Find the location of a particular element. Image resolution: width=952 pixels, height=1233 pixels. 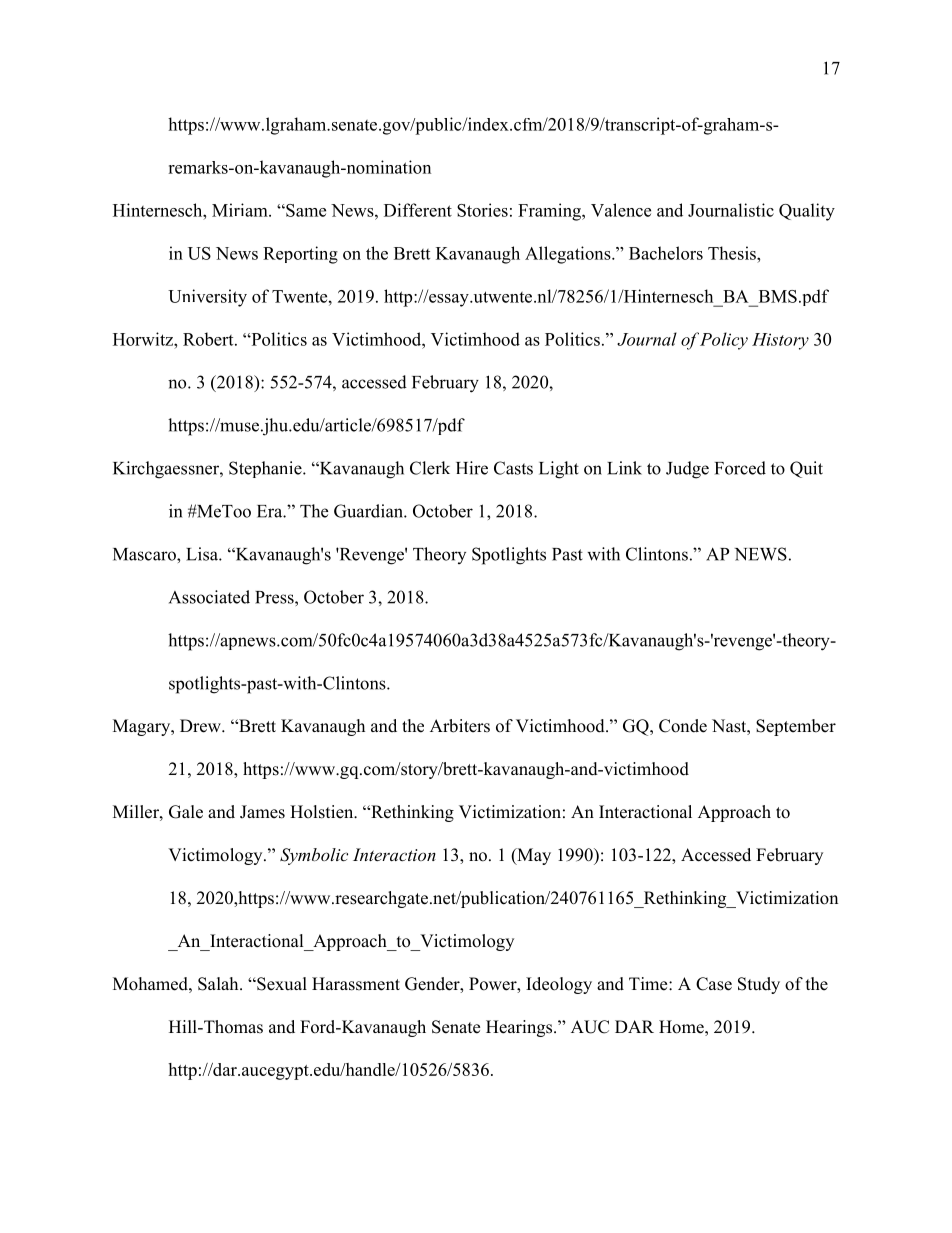

Arbiters is located at coordinates (460, 726).
